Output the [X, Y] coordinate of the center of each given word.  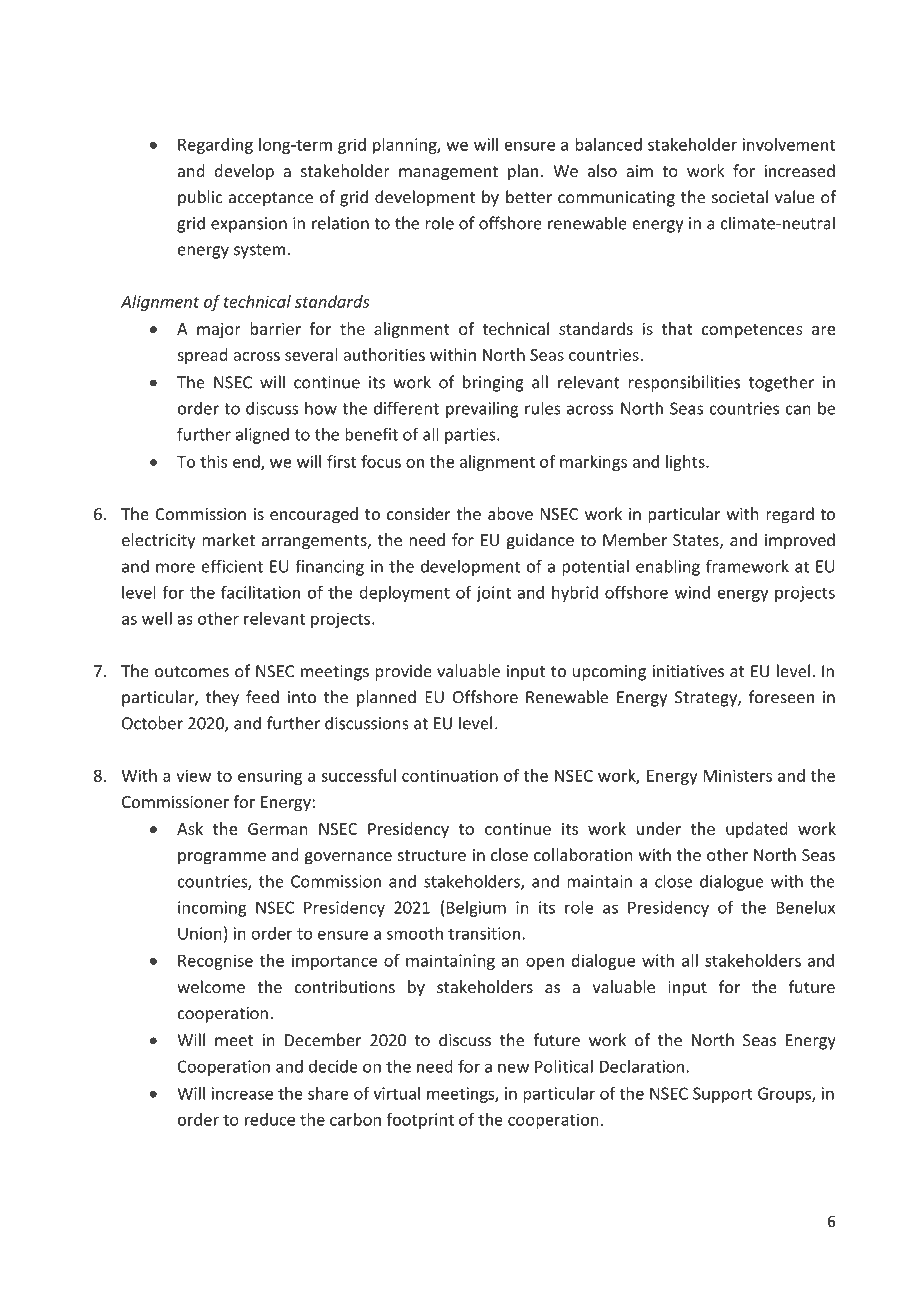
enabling [668, 567]
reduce [270, 1119]
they [222, 698]
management [448, 173]
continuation [450, 775]
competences [752, 331]
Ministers [738, 775]
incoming [212, 909]
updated [757, 830]
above [510, 513]
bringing [493, 383]
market [228, 539]
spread [202, 356]
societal [740, 197]
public [200, 198]
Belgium [476, 909]
